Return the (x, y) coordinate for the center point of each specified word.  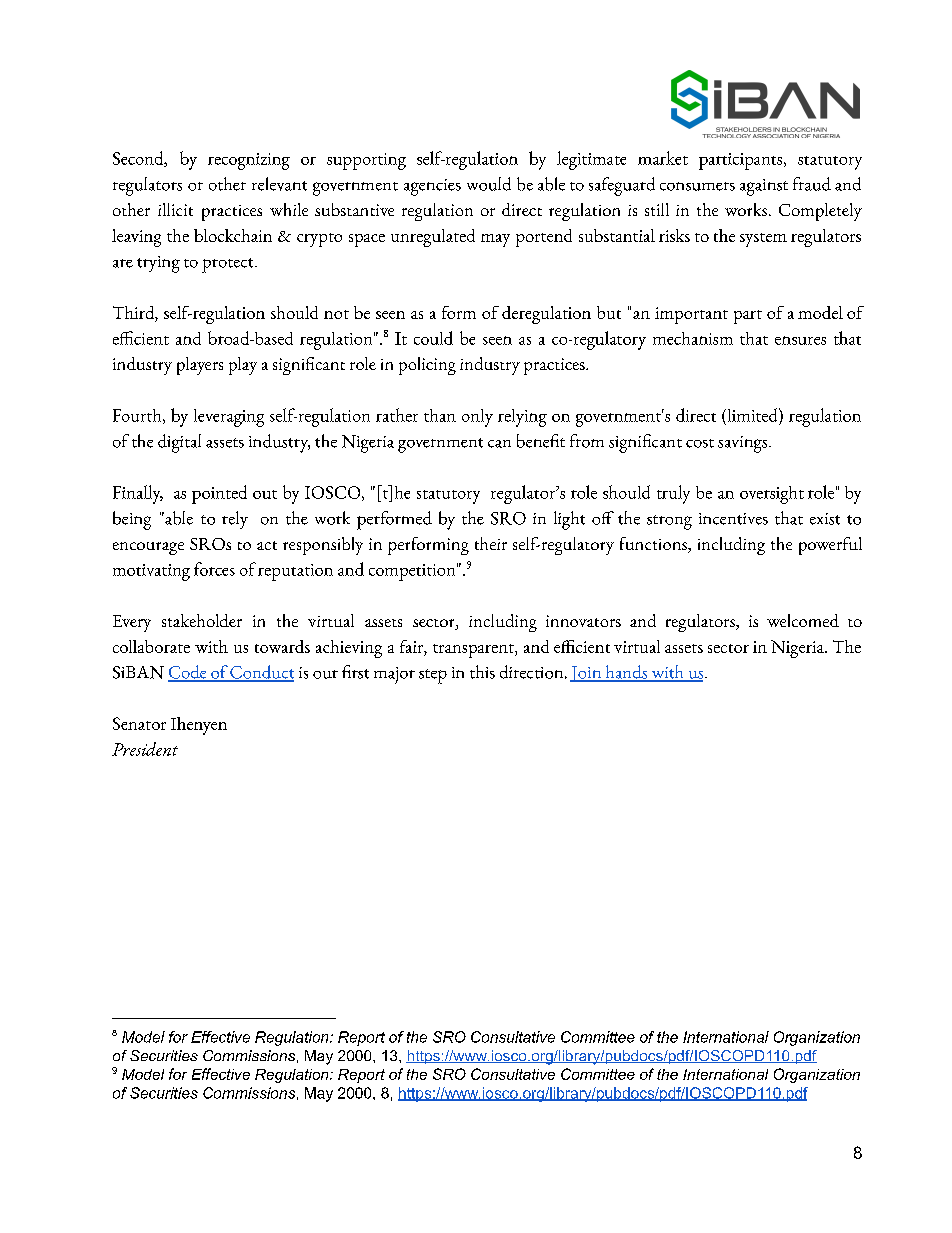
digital (179, 443)
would (489, 184)
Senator (139, 723)
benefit (541, 441)
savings (744, 444)
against (764, 187)
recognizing (249, 161)
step (433, 676)
